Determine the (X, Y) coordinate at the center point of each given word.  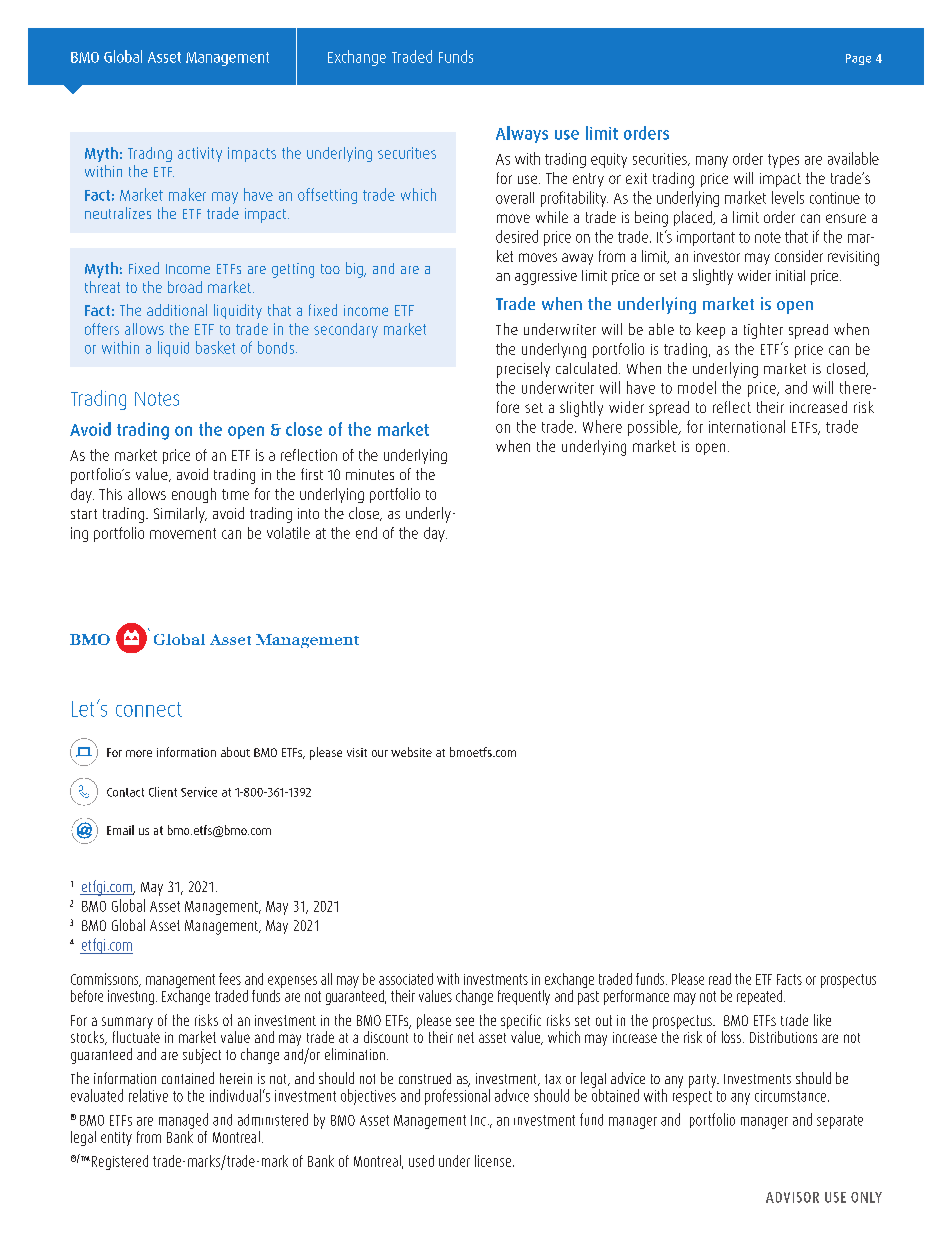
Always (522, 134)
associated (406, 979)
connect (149, 709)
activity (200, 154)
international (747, 426)
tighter (763, 331)
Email (120, 830)
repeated (759, 997)
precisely (523, 370)
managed (183, 1121)
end (366, 533)
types (783, 161)
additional (177, 310)
